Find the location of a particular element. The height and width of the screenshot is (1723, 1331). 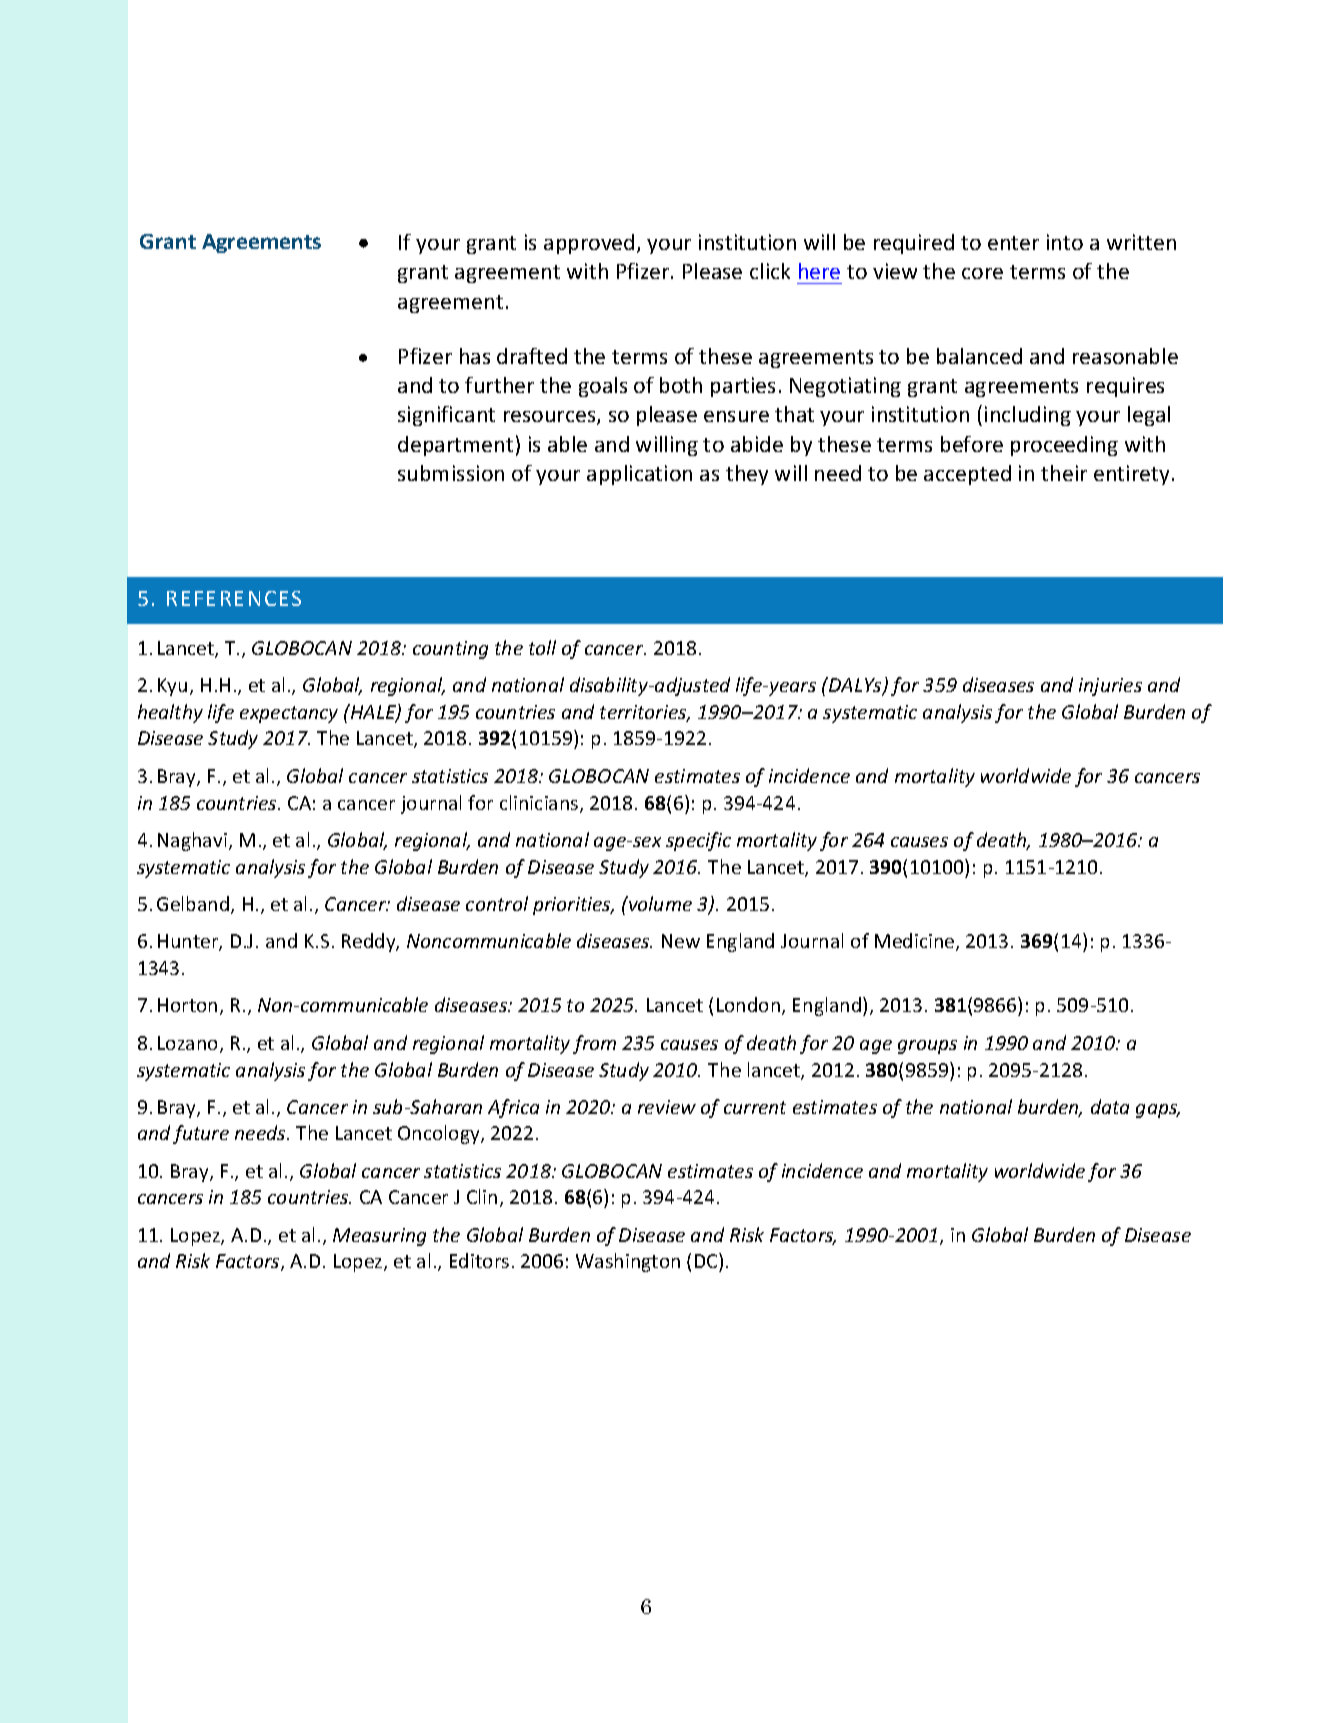

Measuring is located at coordinates (379, 1237).
